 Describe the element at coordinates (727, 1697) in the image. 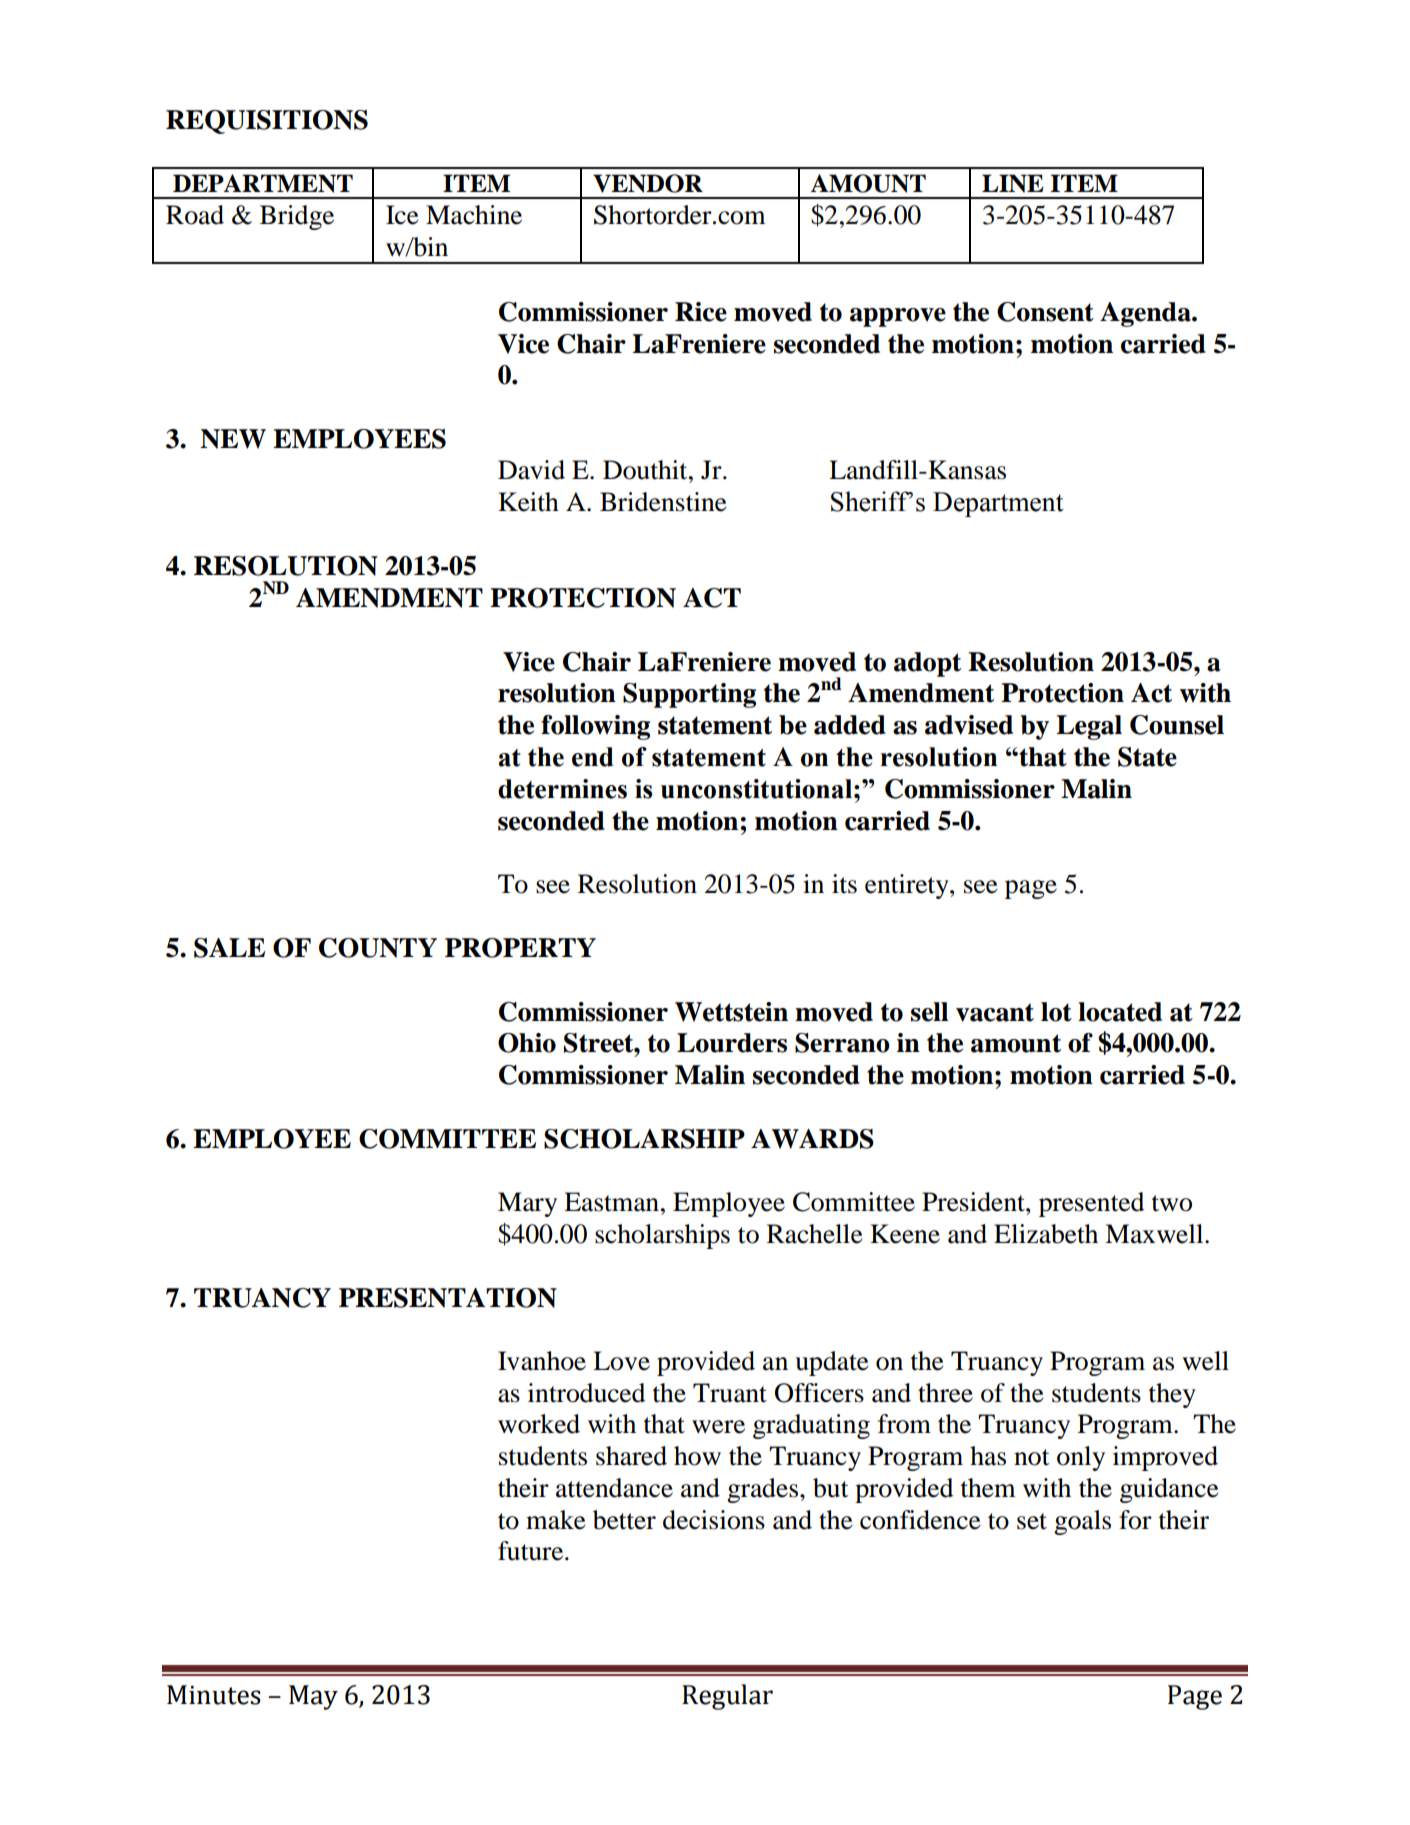

I see `Regular` at that location.
